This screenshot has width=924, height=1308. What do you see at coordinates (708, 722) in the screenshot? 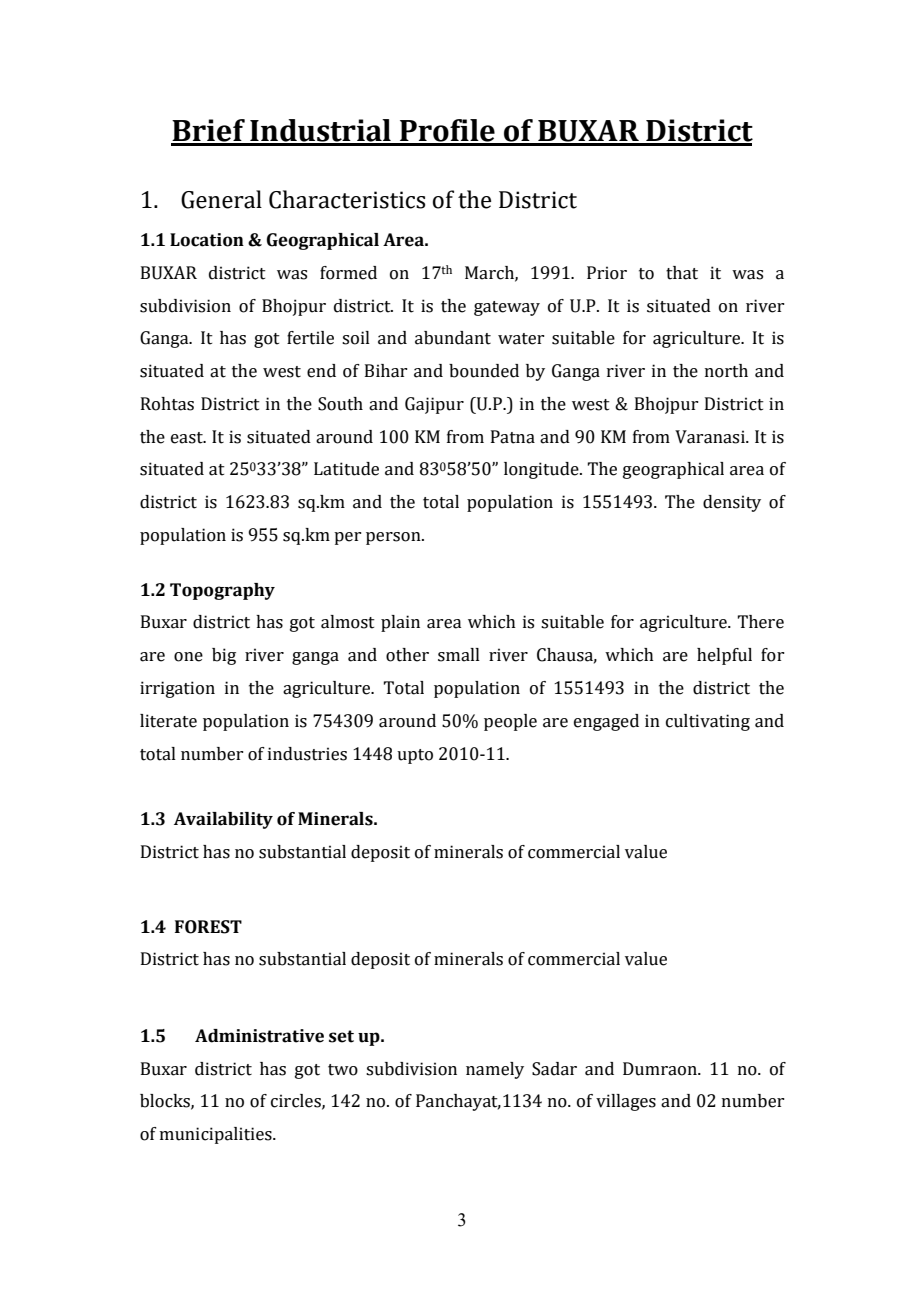
I see `cultivating` at bounding box center [708, 722].
